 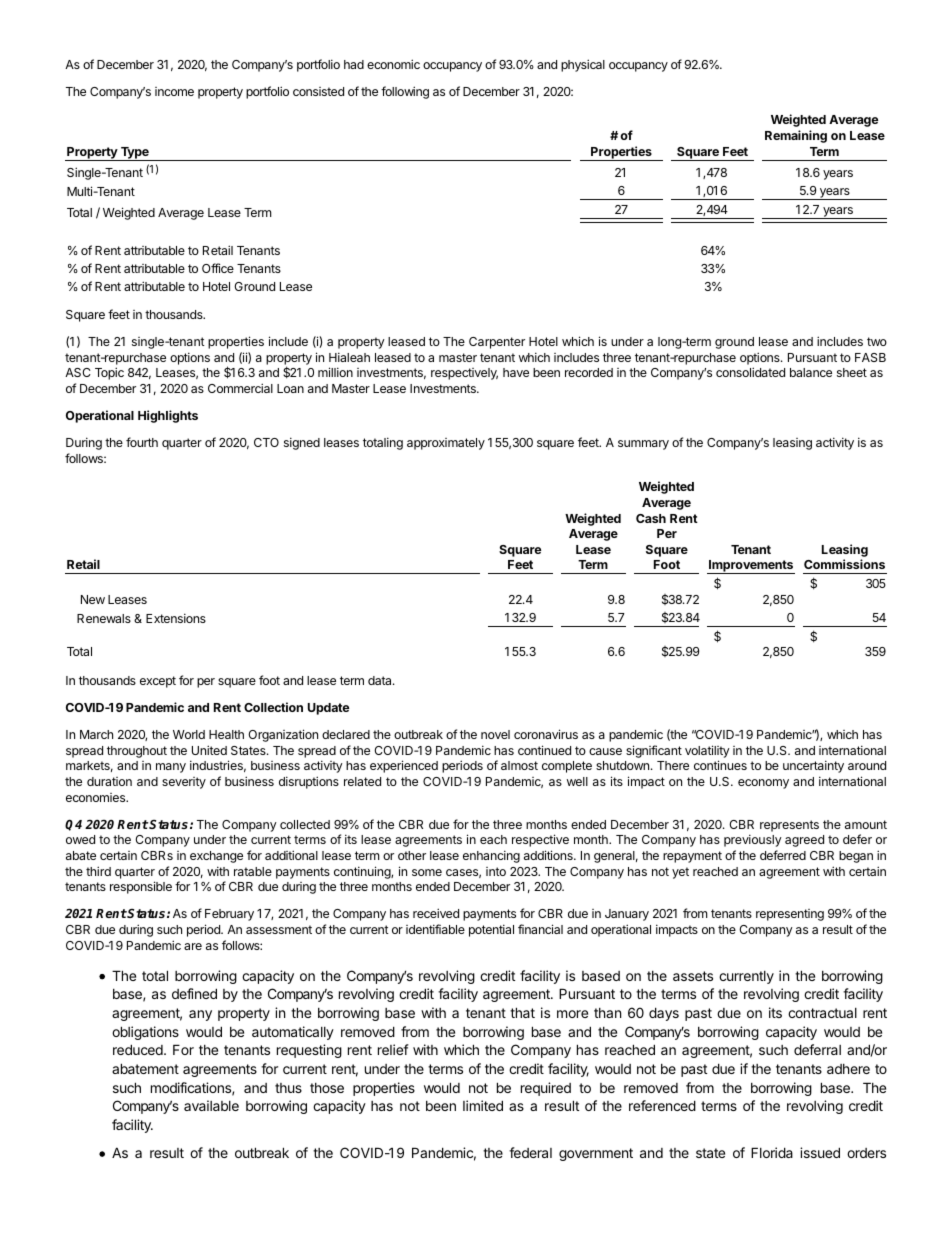 What do you see at coordinates (142, 442) in the image?
I see `fourth` at bounding box center [142, 442].
